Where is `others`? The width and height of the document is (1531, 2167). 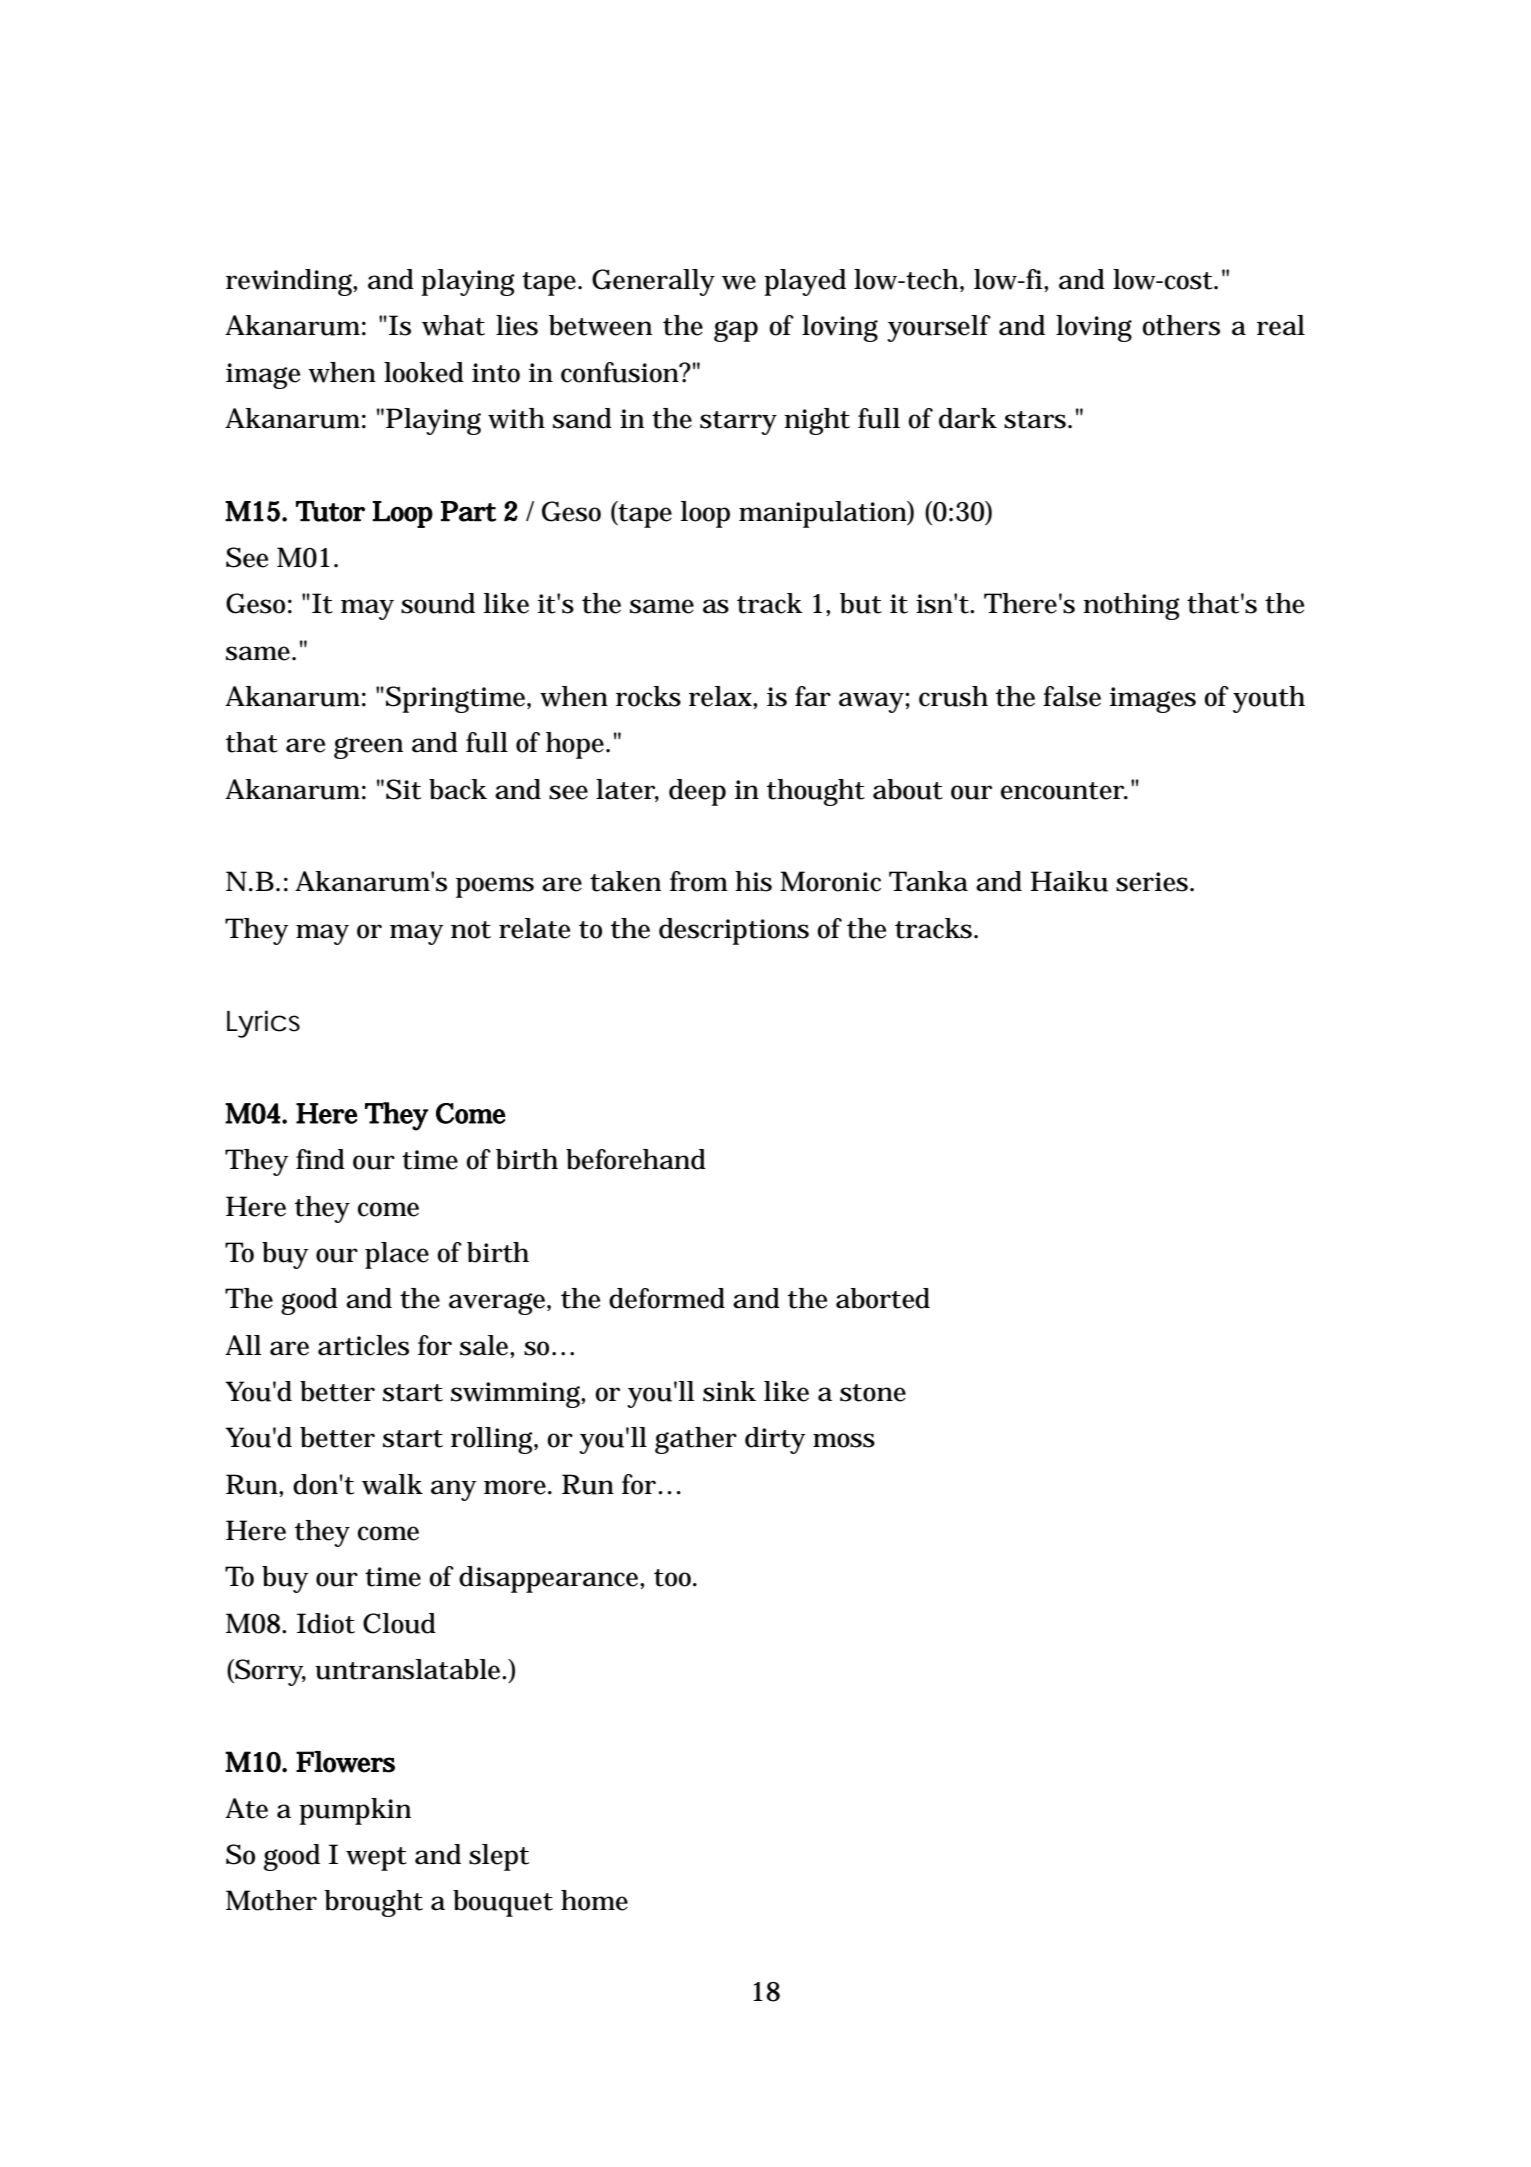
others is located at coordinates (1181, 325).
